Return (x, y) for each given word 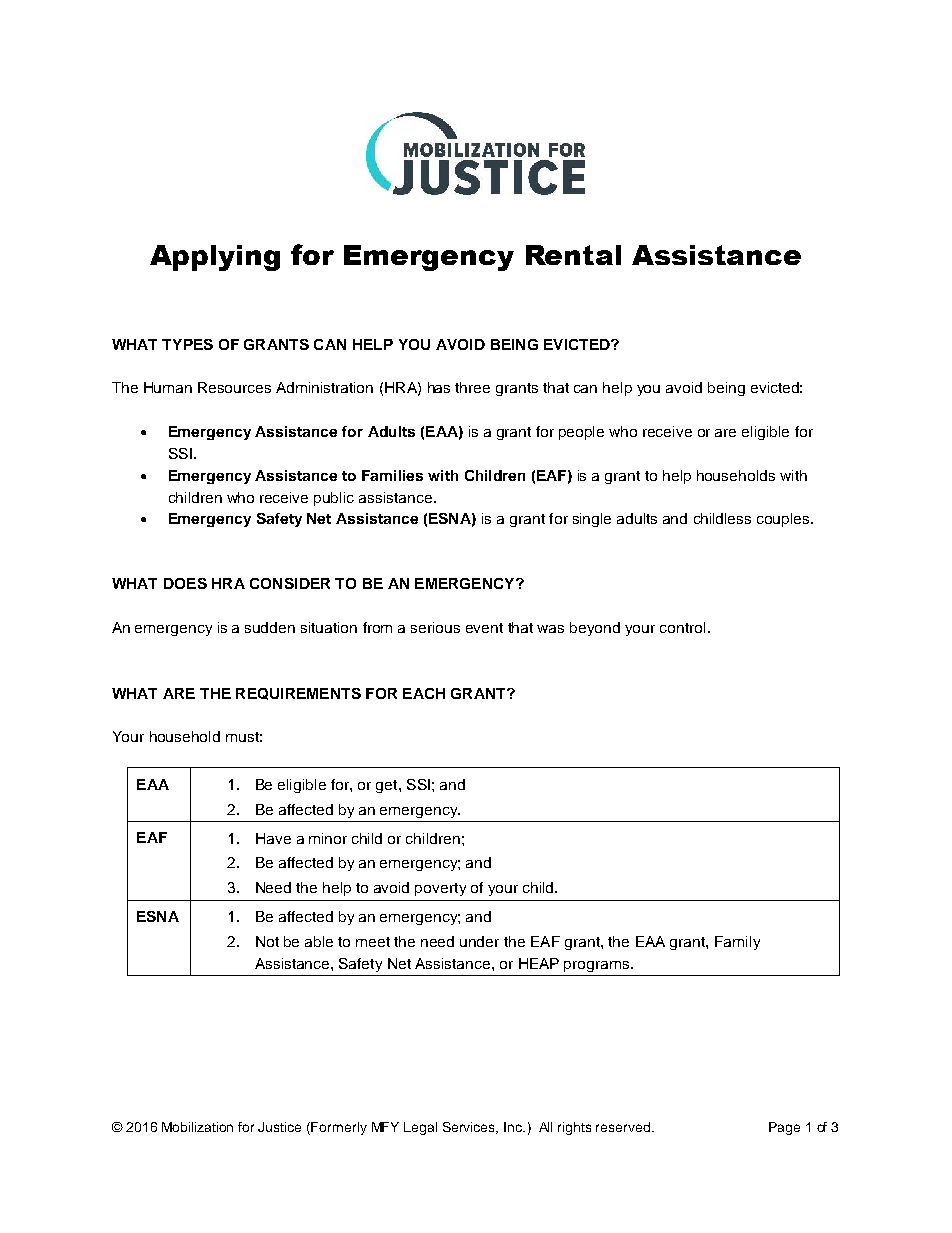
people (581, 433)
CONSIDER (290, 583)
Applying (215, 258)
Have (273, 838)
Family (737, 943)
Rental (573, 255)
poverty (440, 889)
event (484, 628)
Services (470, 1128)
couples (784, 520)
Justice (279, 1127)
